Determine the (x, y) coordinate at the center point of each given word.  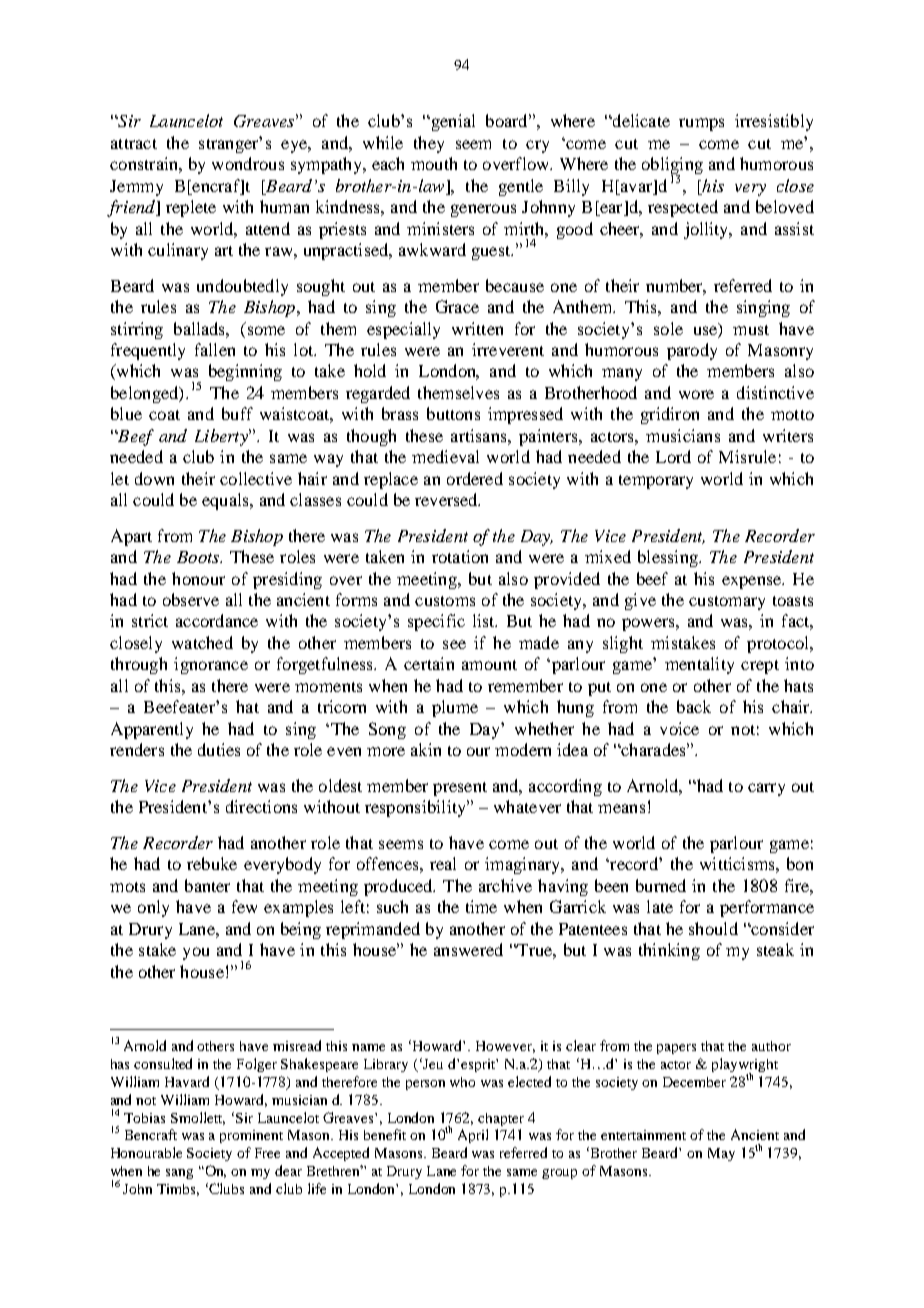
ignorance (211, 665)
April (473, 1136)
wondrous (248, 163)
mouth (434, 163)
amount (489, 665)
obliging (672, 167)
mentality (699, 665)
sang (179, 1174)
